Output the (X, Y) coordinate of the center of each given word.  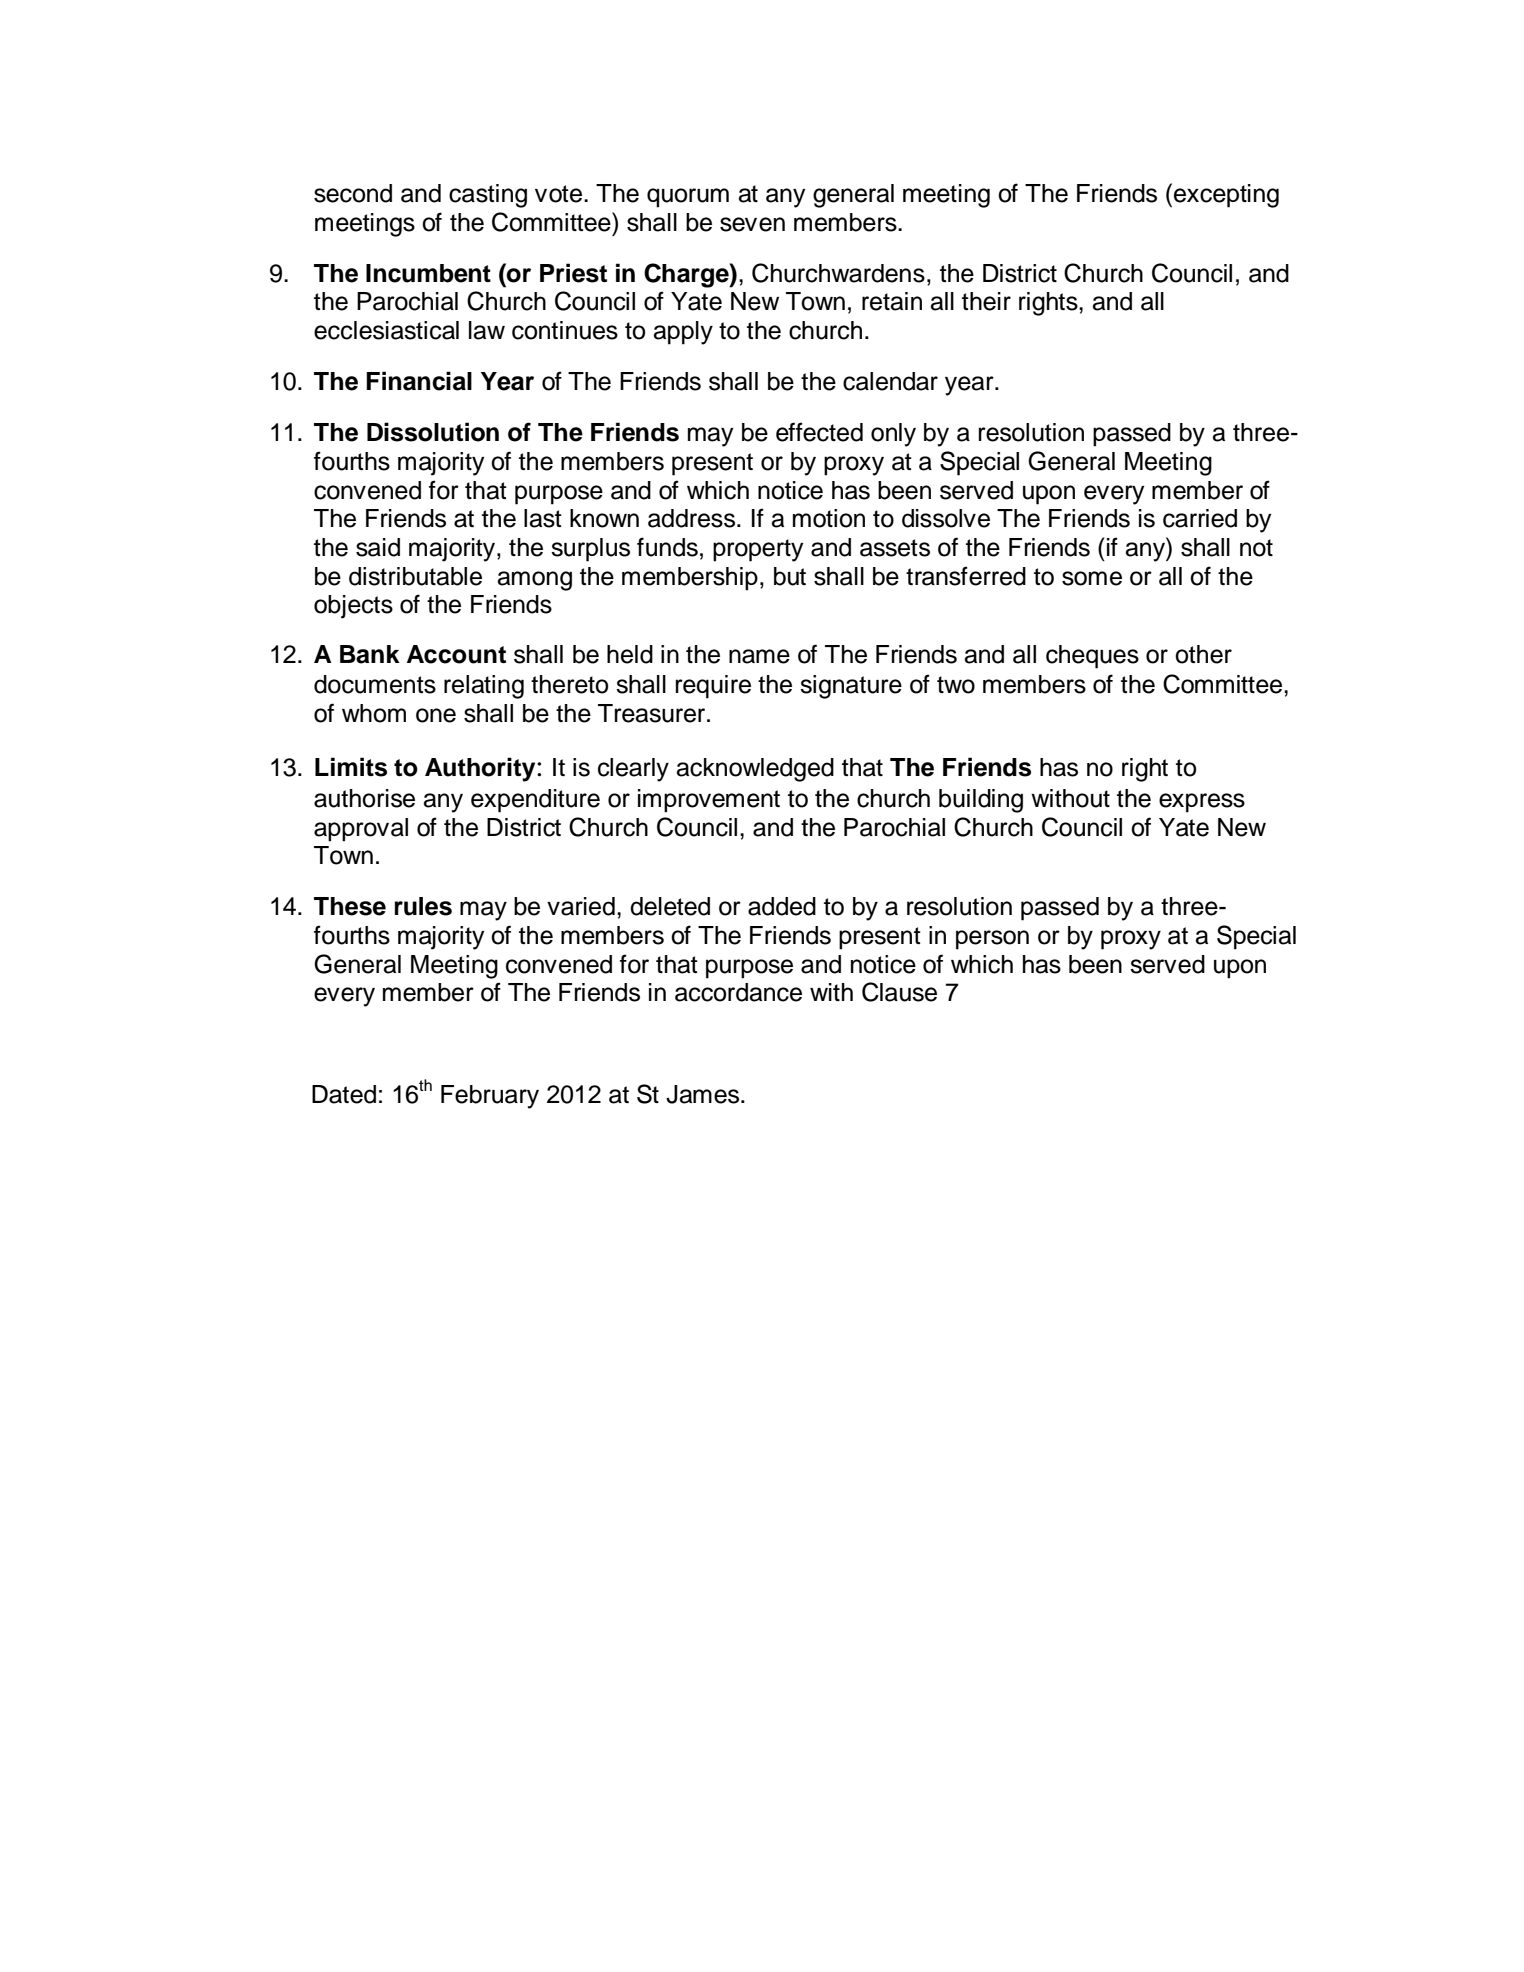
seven (752, 224)
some (1092, 578)
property (758, 550)
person (992, 940)
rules (423, 906)
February (490, 1097)
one (436, 715)
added (782, 906)
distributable (415, 576)
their (986, 301)
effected (819, 432)
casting (488, 196)
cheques (1092, 657)
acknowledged (755, 770)
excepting (1226, 196)
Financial (419, 381)
